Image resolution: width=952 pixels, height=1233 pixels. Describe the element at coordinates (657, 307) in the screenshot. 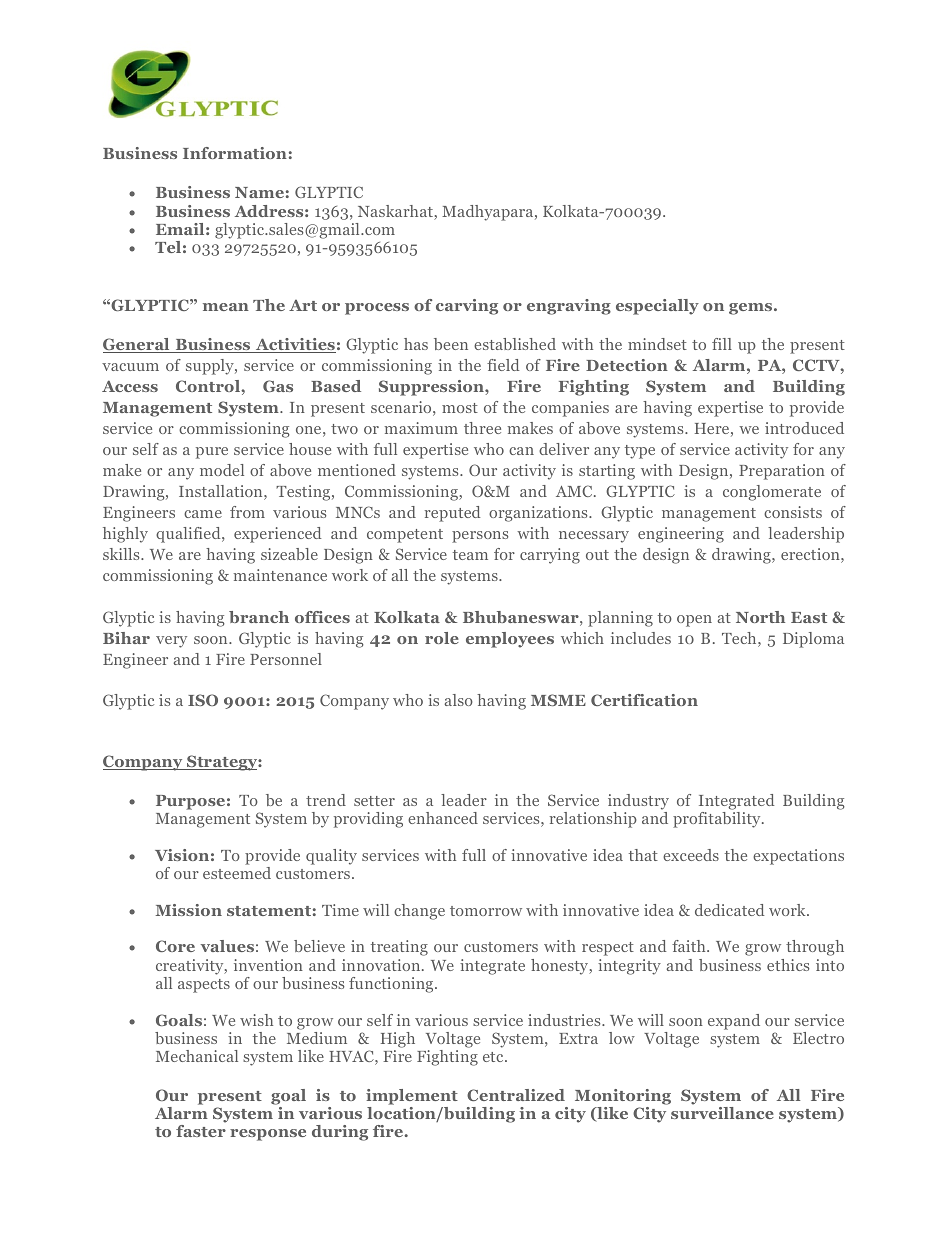

I see `especially` at that location.
